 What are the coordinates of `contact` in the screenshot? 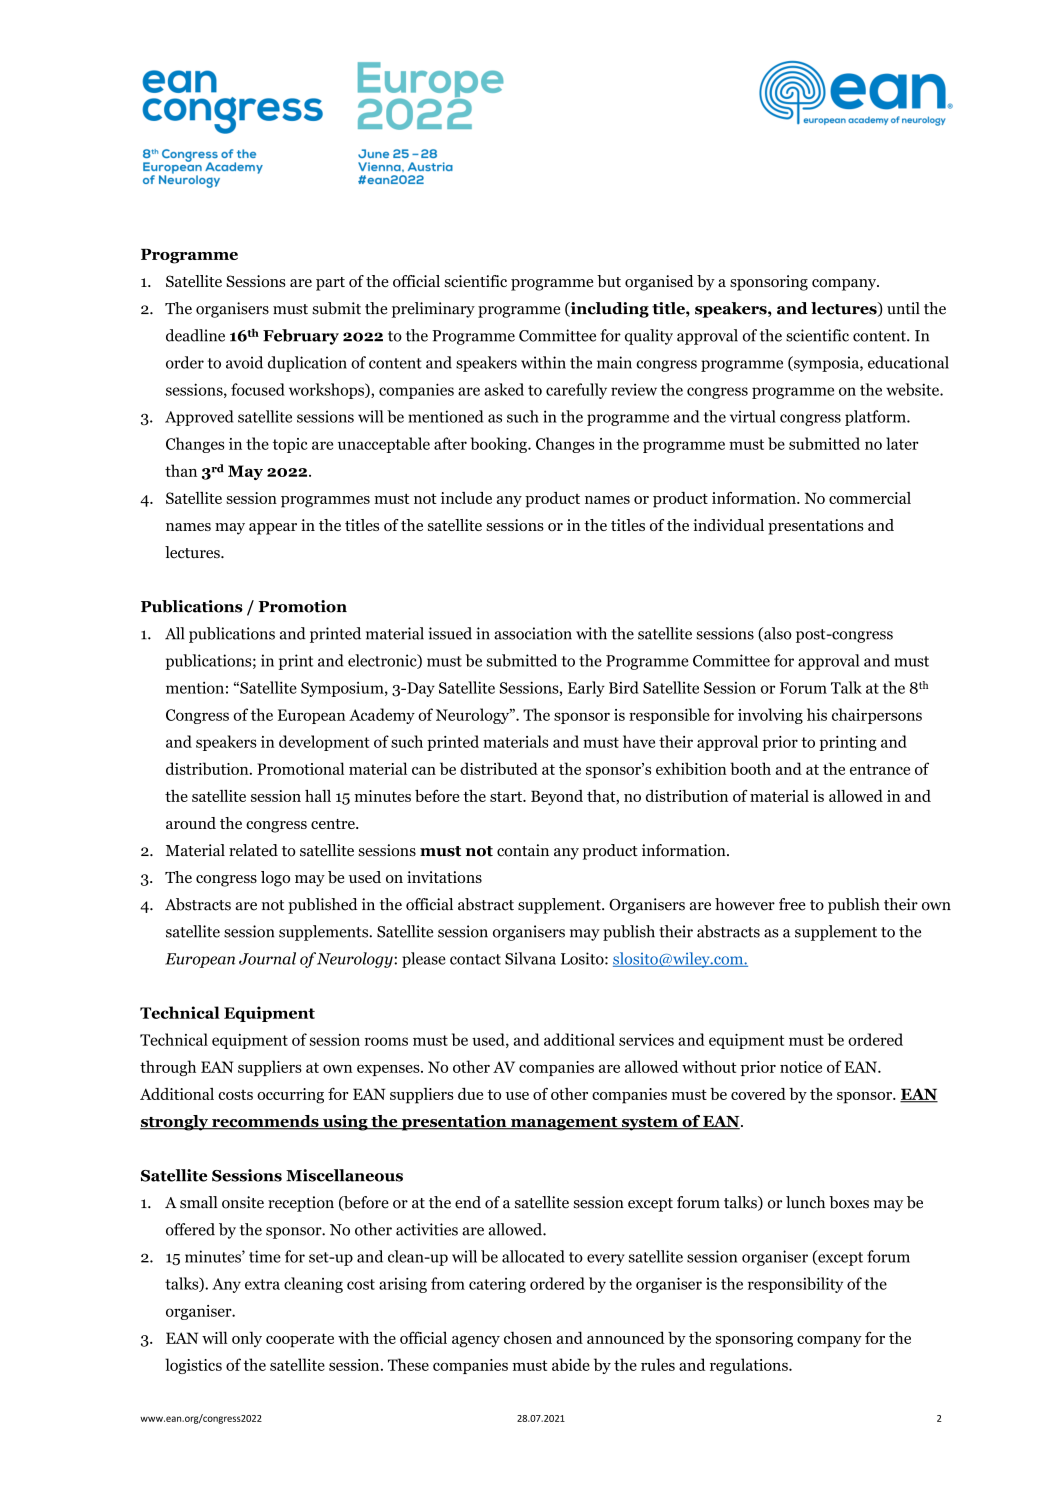 It's located at (475, 959).
